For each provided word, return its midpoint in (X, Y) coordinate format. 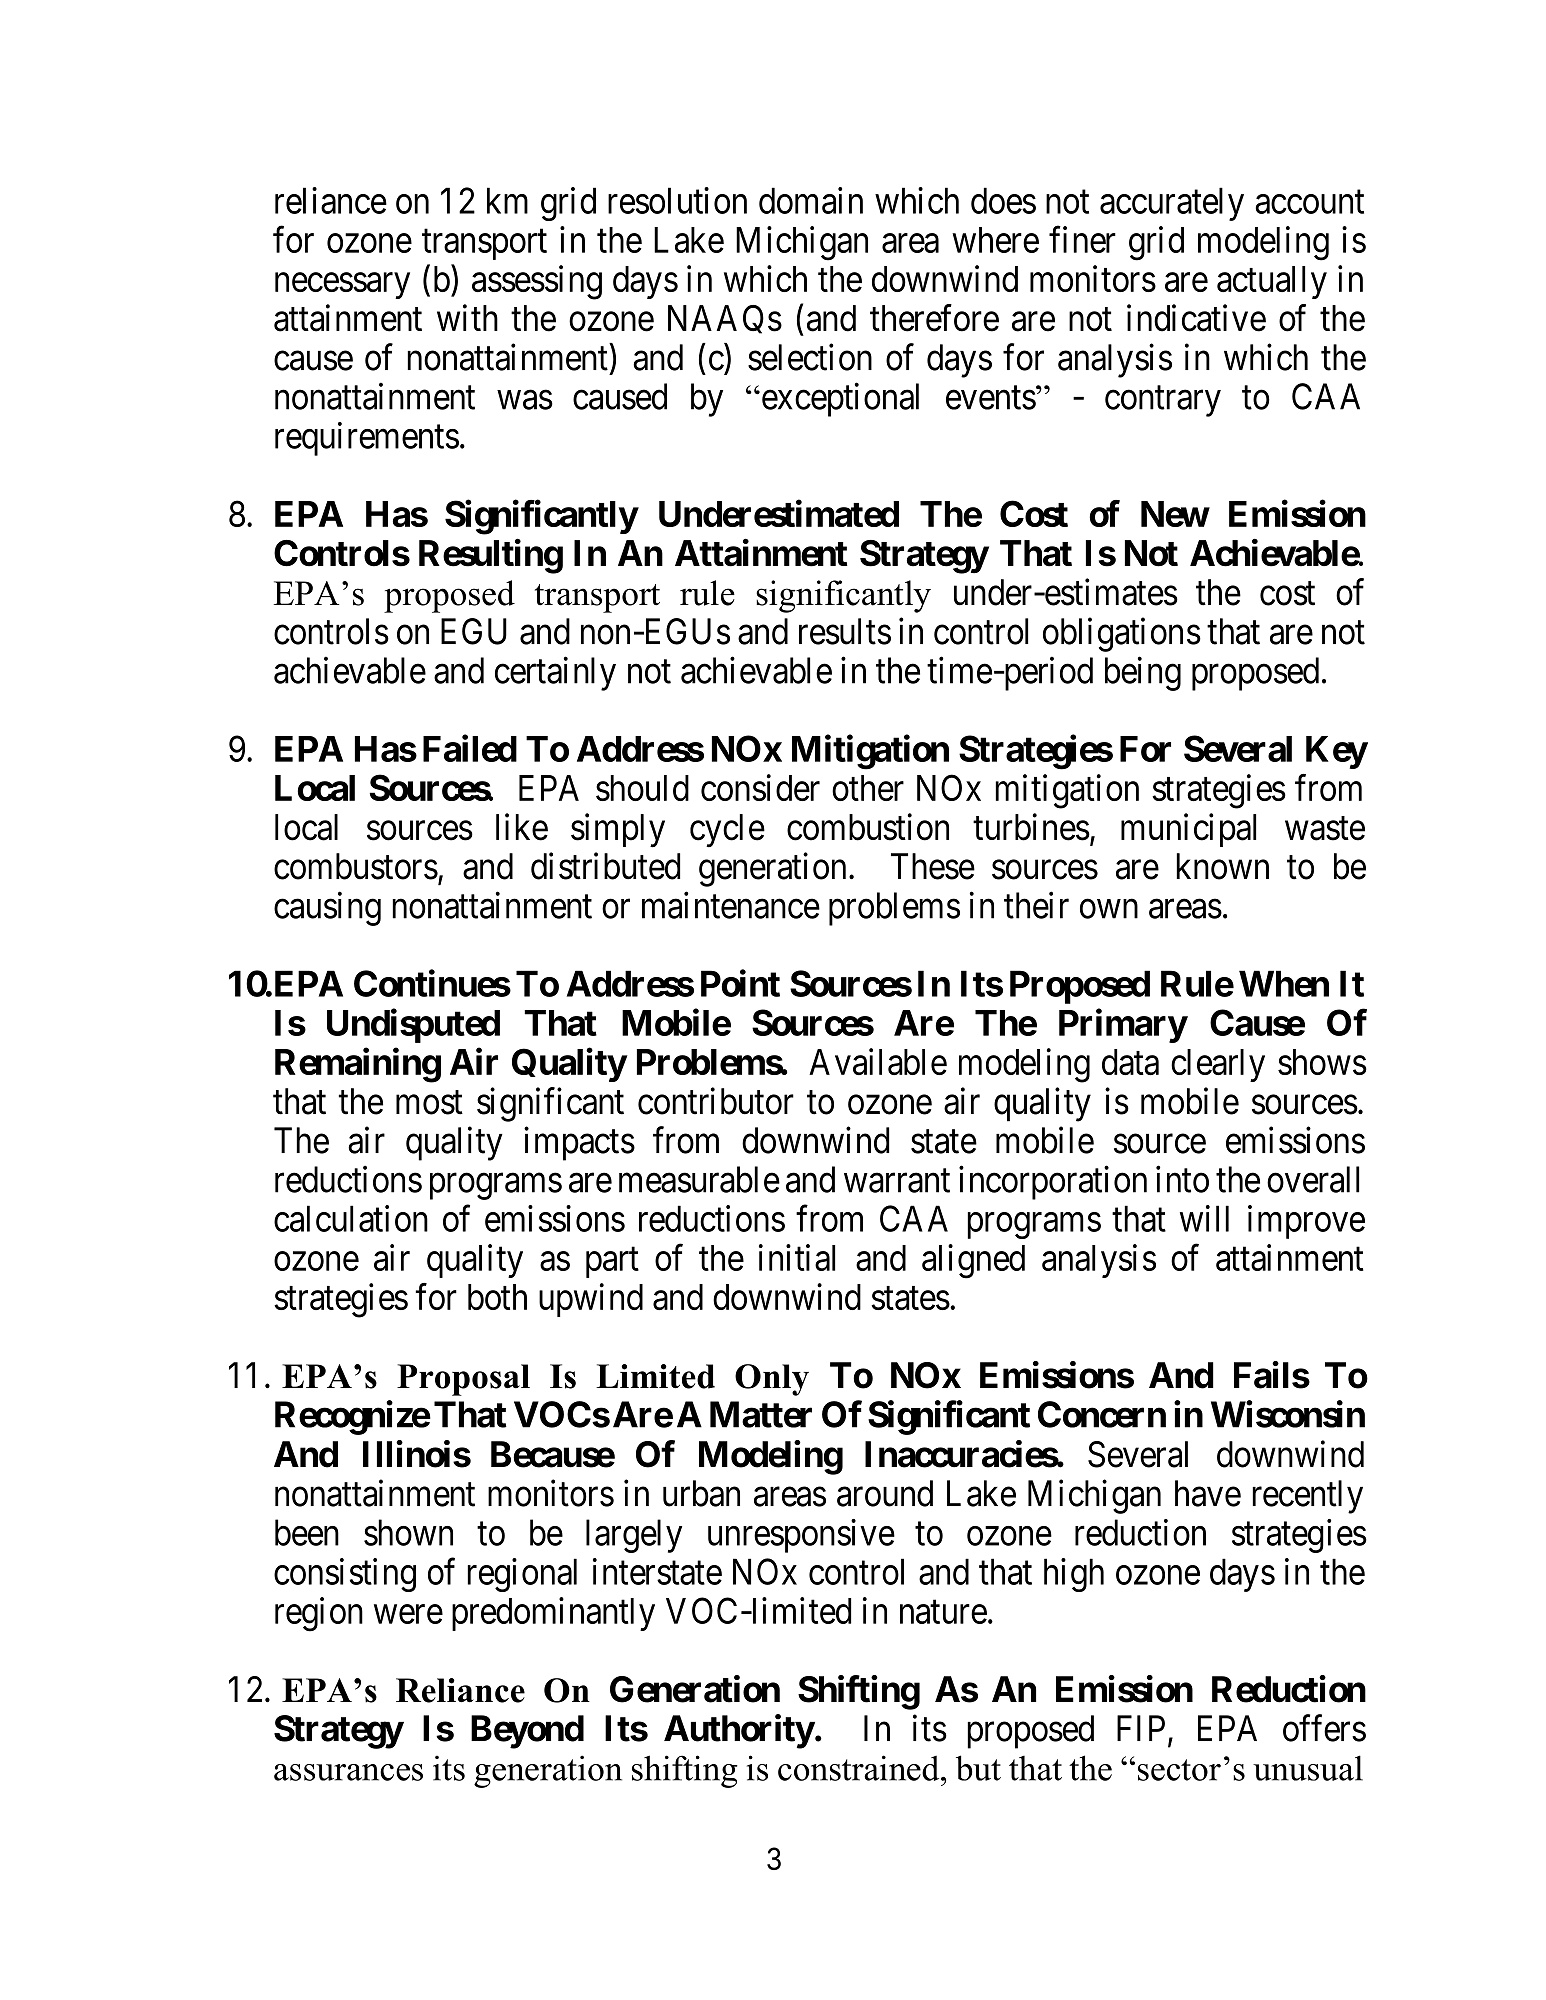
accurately (1172, 204)
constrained (860, 1768)
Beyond (527, 1732)
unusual (1308, 1768)
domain (811, 200)
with (467, 317)
